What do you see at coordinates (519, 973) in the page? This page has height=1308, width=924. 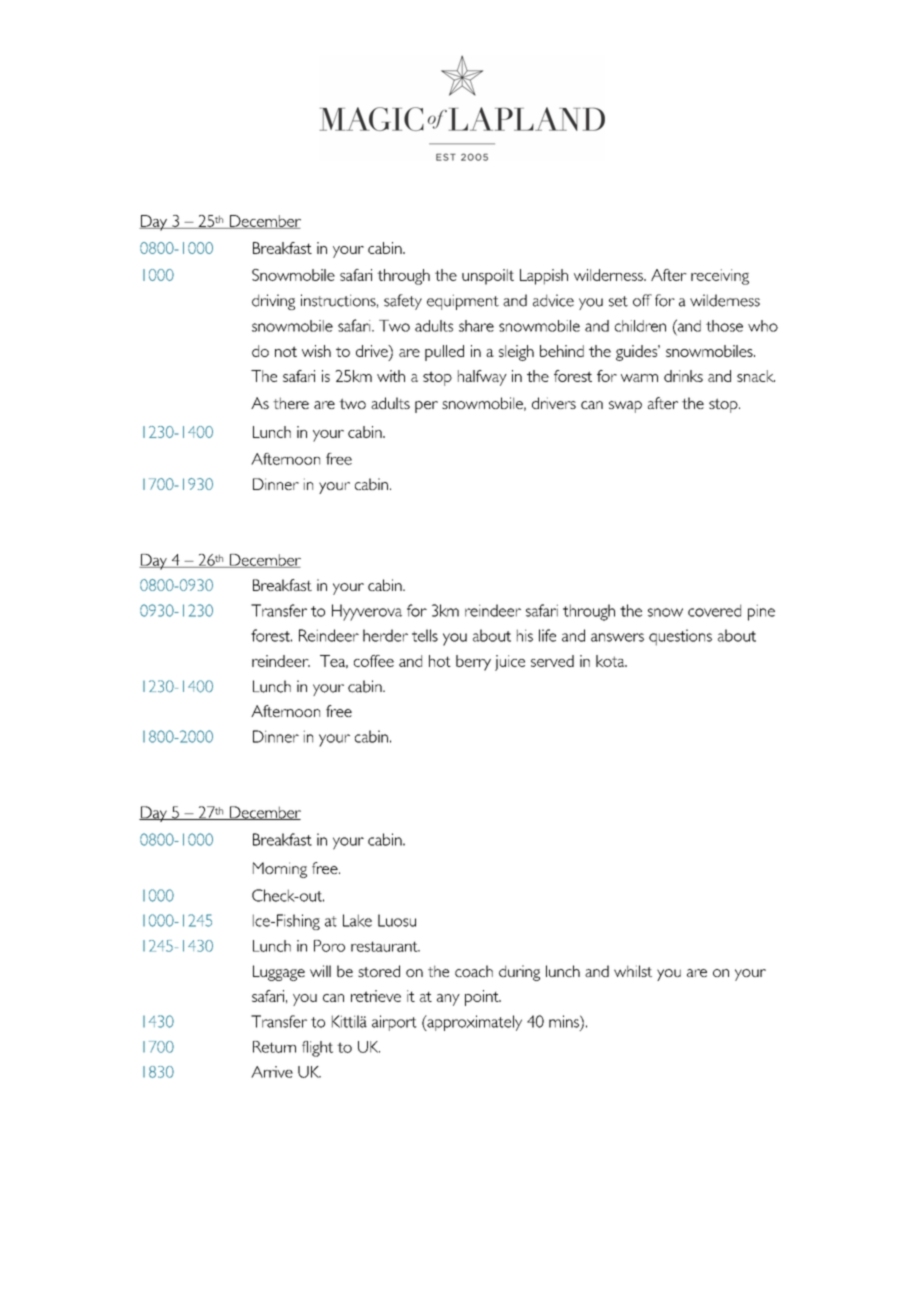 I see `during` at bounding box center [519, 973].
